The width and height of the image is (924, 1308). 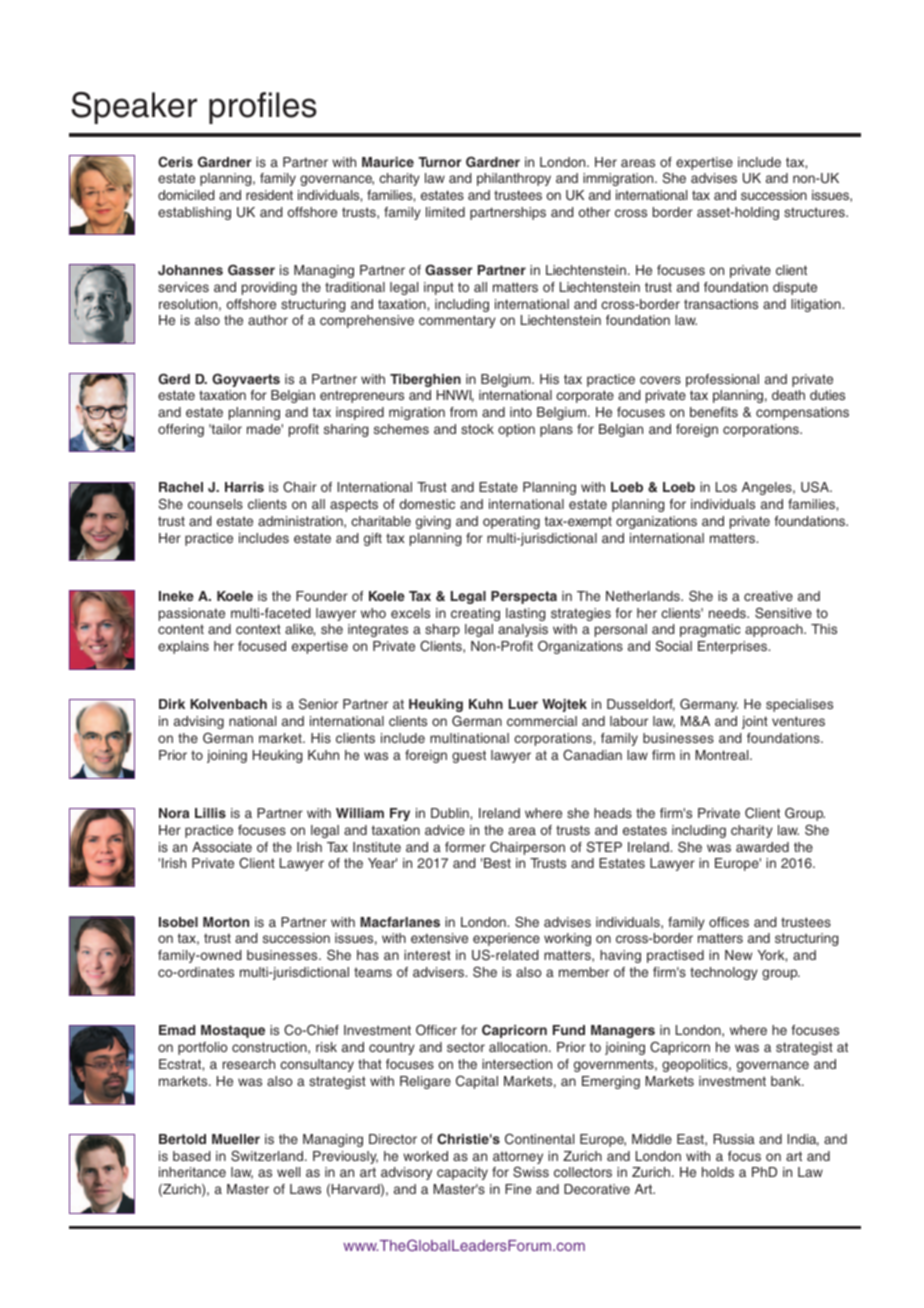 I want to click on Enterprises, so click(x=734, y=647).
